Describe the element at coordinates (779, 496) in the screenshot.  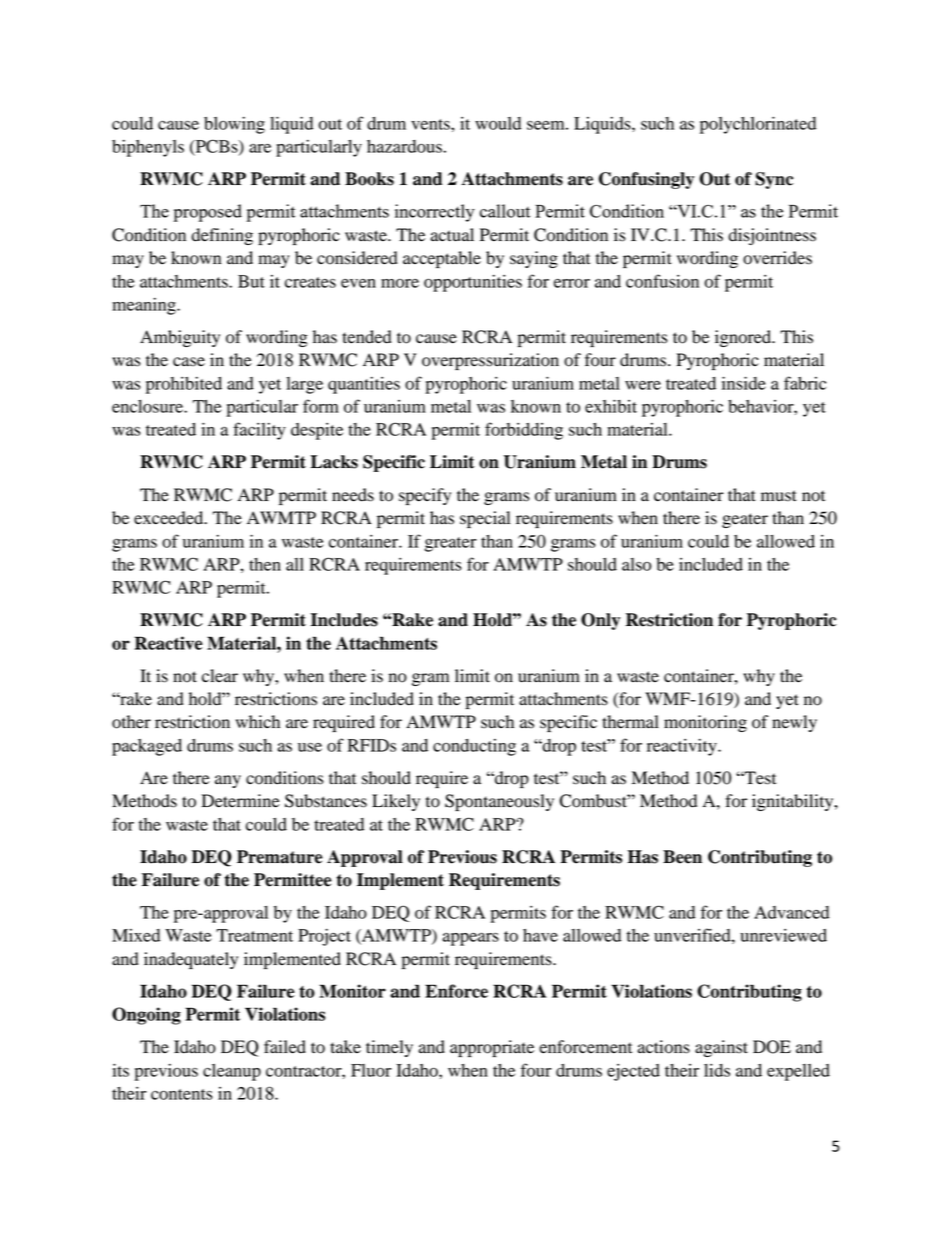
I see `must` at that location.
